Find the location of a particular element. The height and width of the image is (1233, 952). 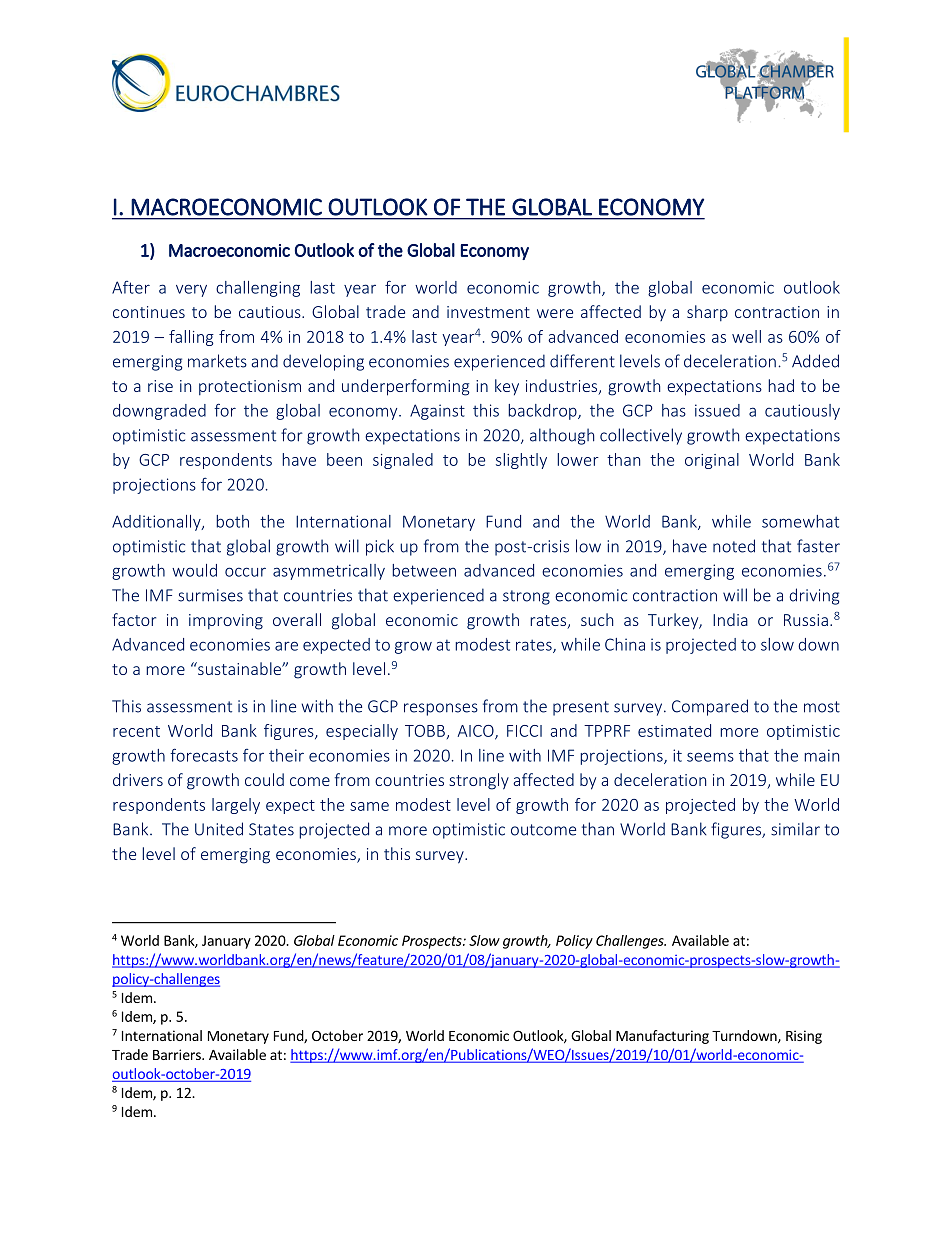

between is located at coordinates (424, 570).
